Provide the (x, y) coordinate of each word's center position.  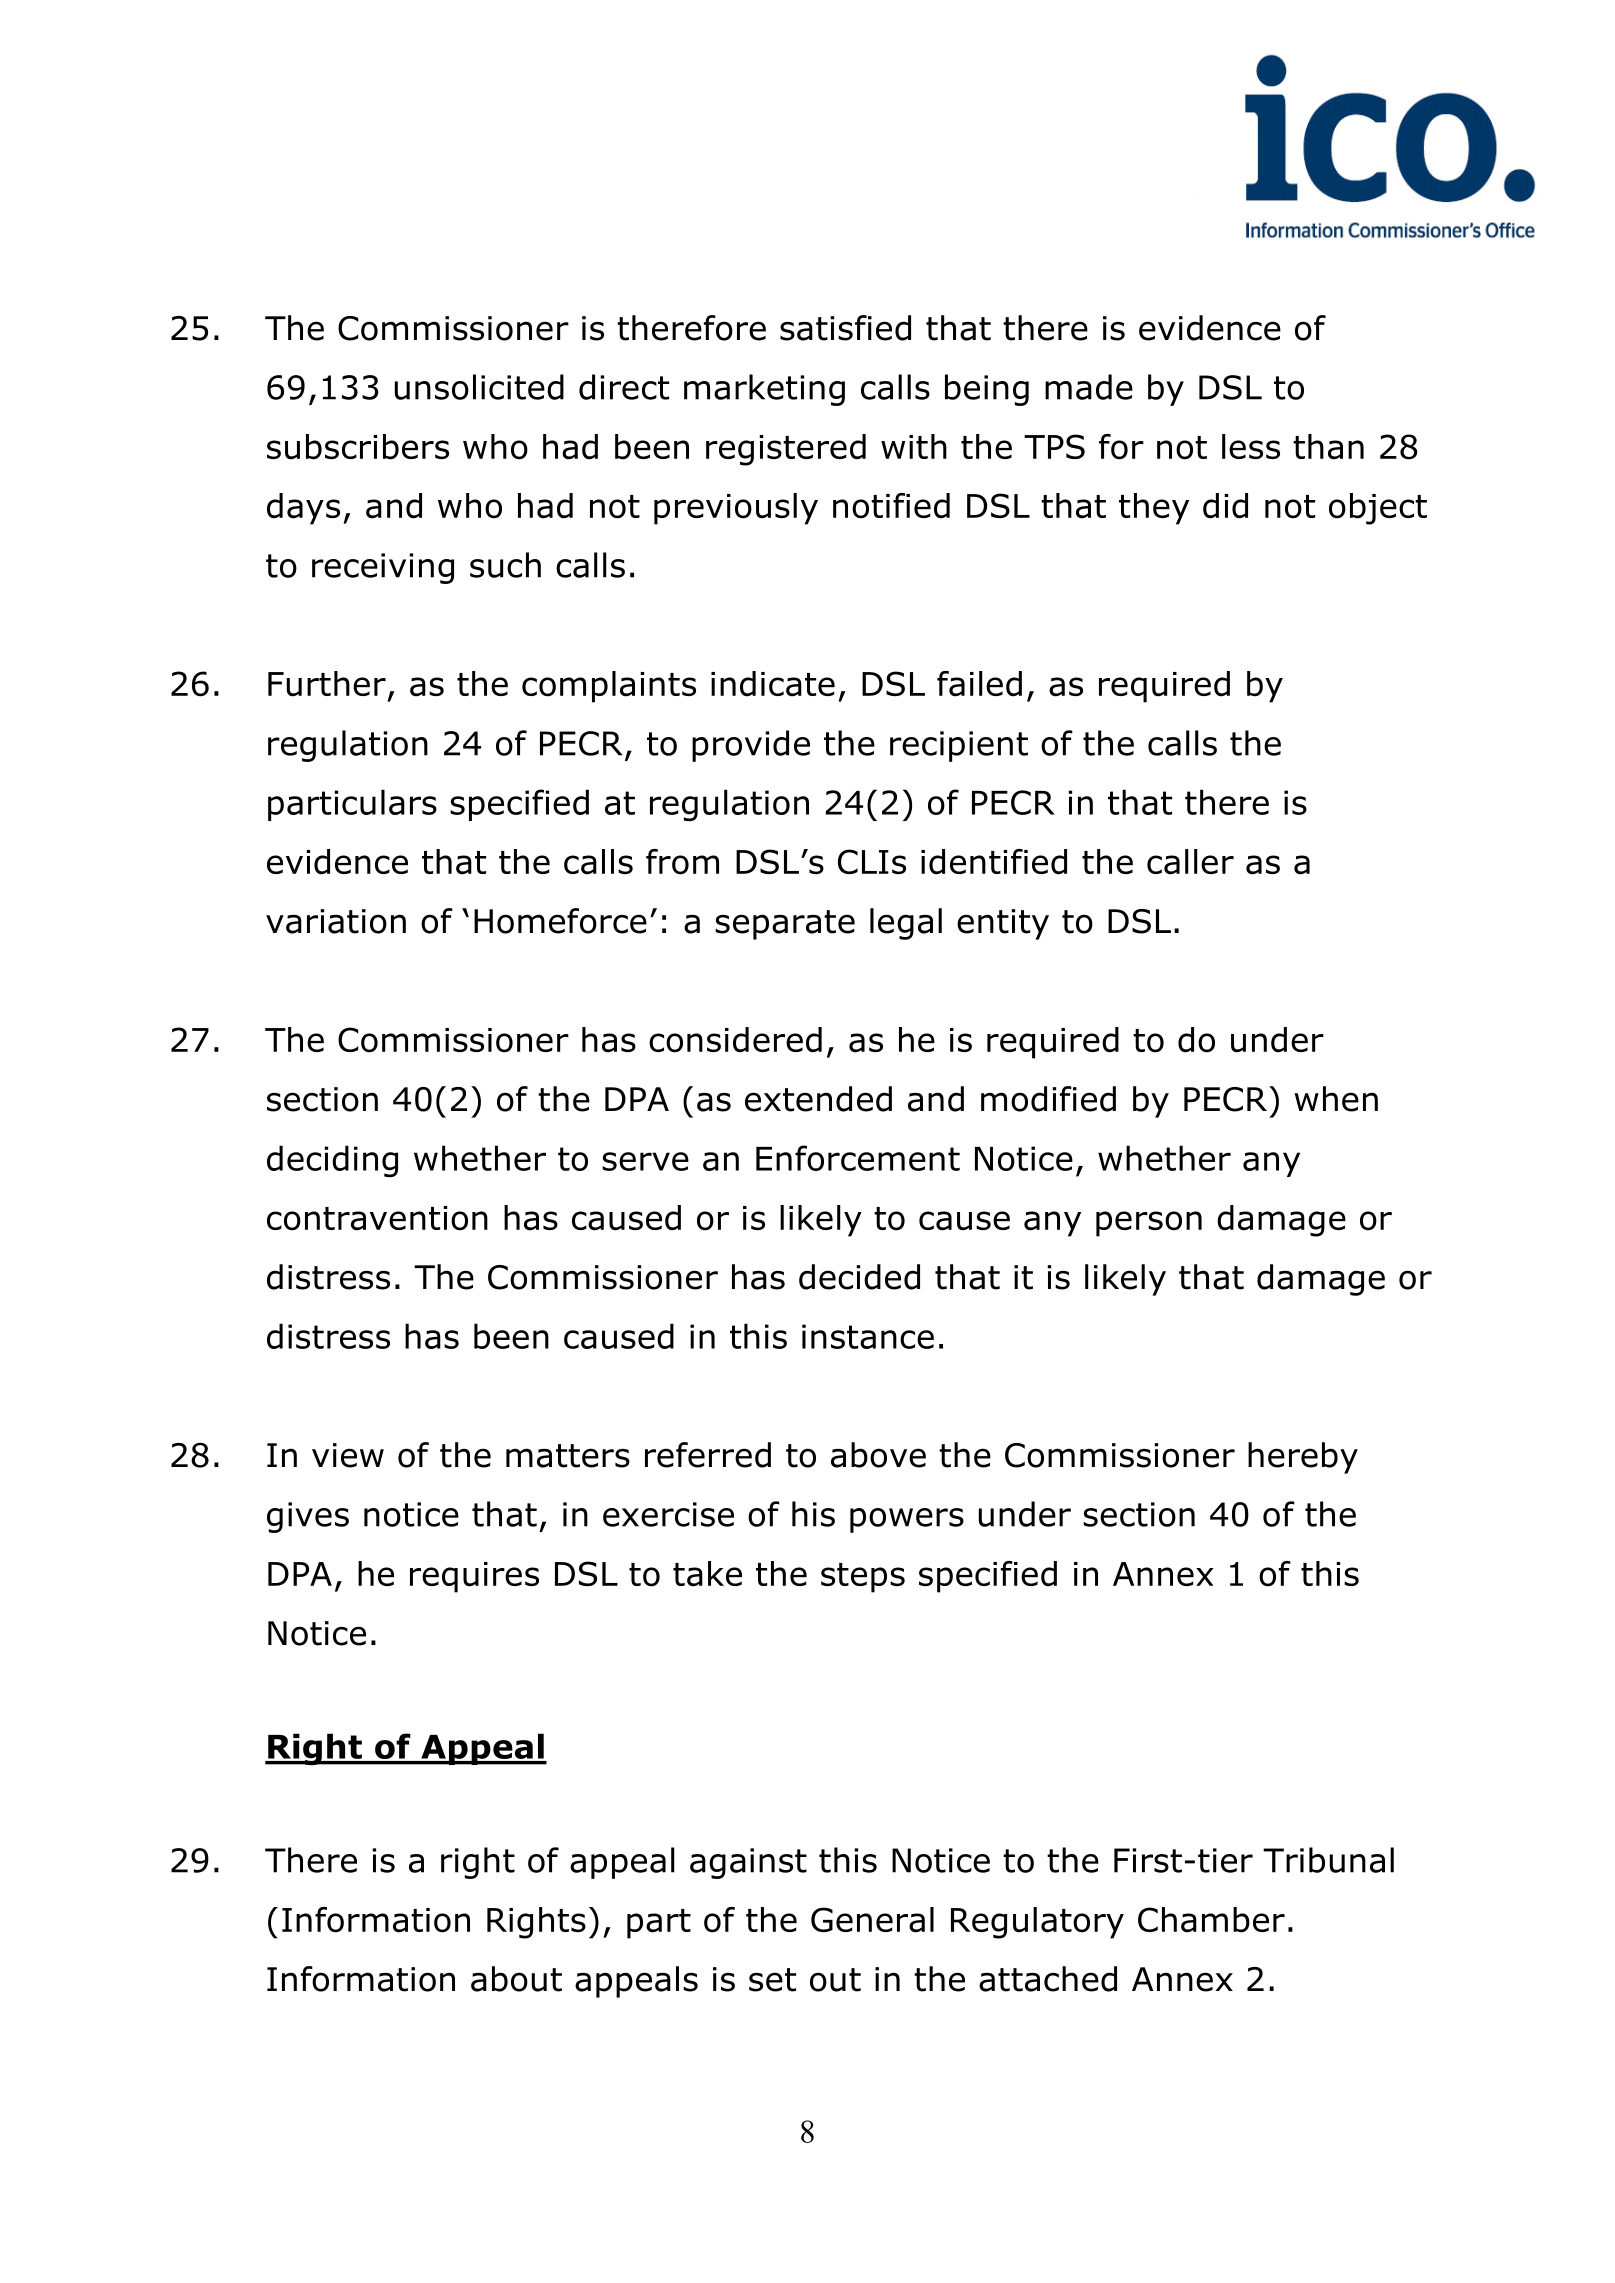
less (1251, 446)
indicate (773, 684)
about (516, 1979)
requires (474, 1577)
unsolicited (479, 387)
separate (785, 925)
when (1336, 1099)
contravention (377, 1218)
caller (1190, 862)
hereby (1303, 1458)
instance (868, 1336)
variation (336, 921)
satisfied (845, 328)
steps (863, 1578)
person (1149, 1224)
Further (327, 684)
